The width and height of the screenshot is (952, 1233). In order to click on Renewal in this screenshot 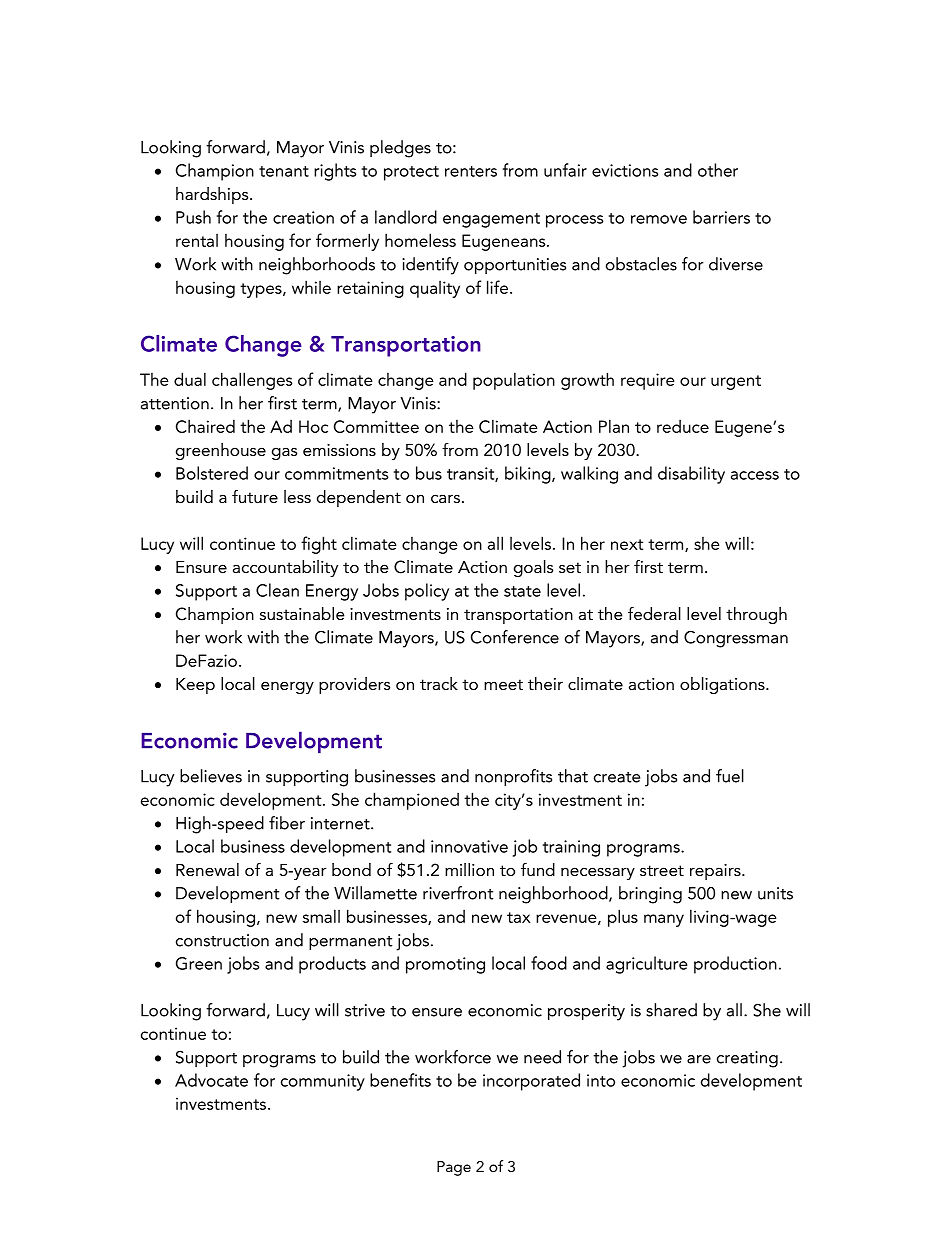, I will do `click(207, 869)`.
